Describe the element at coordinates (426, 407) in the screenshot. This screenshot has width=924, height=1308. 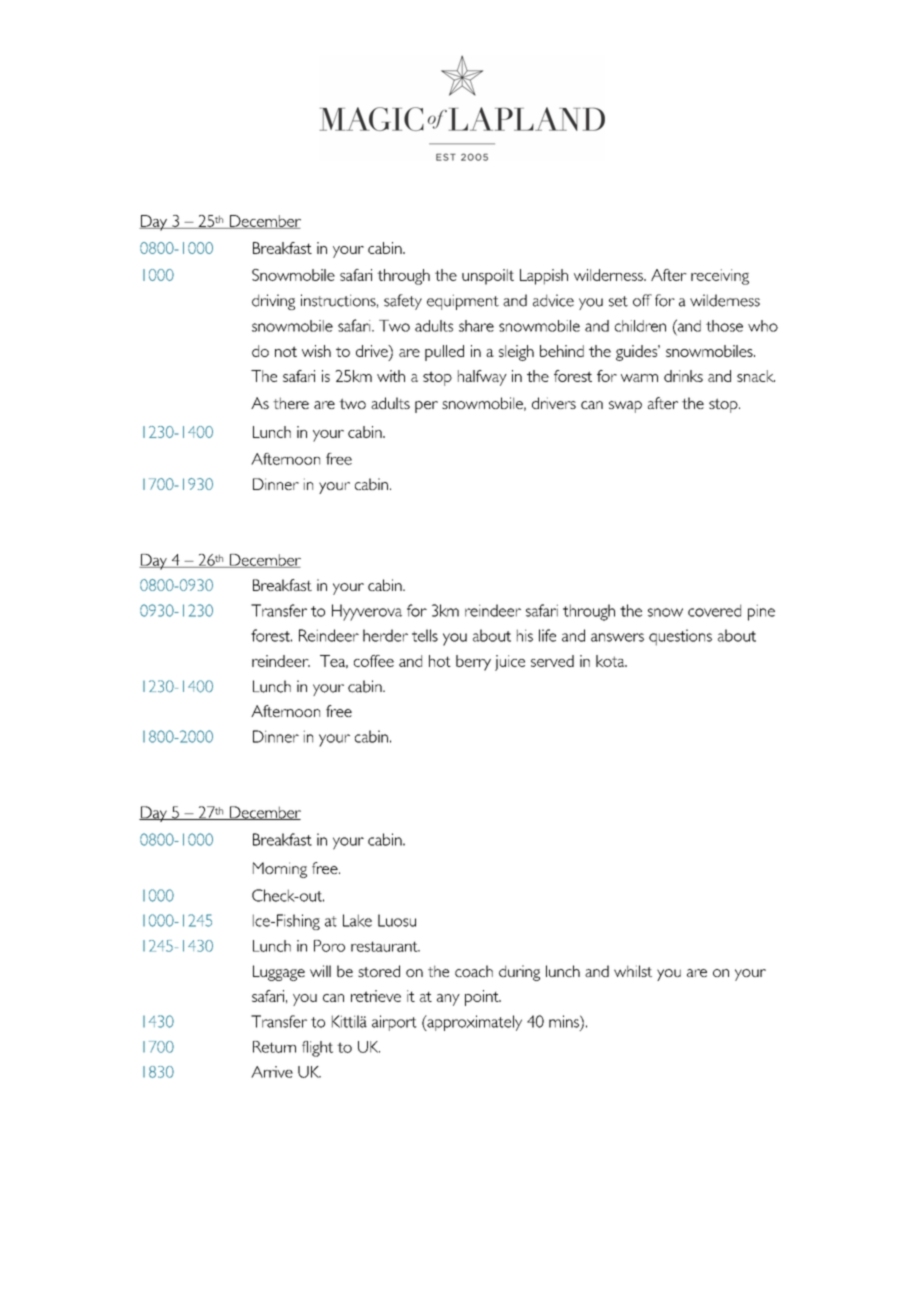
I see `per` at that location.
